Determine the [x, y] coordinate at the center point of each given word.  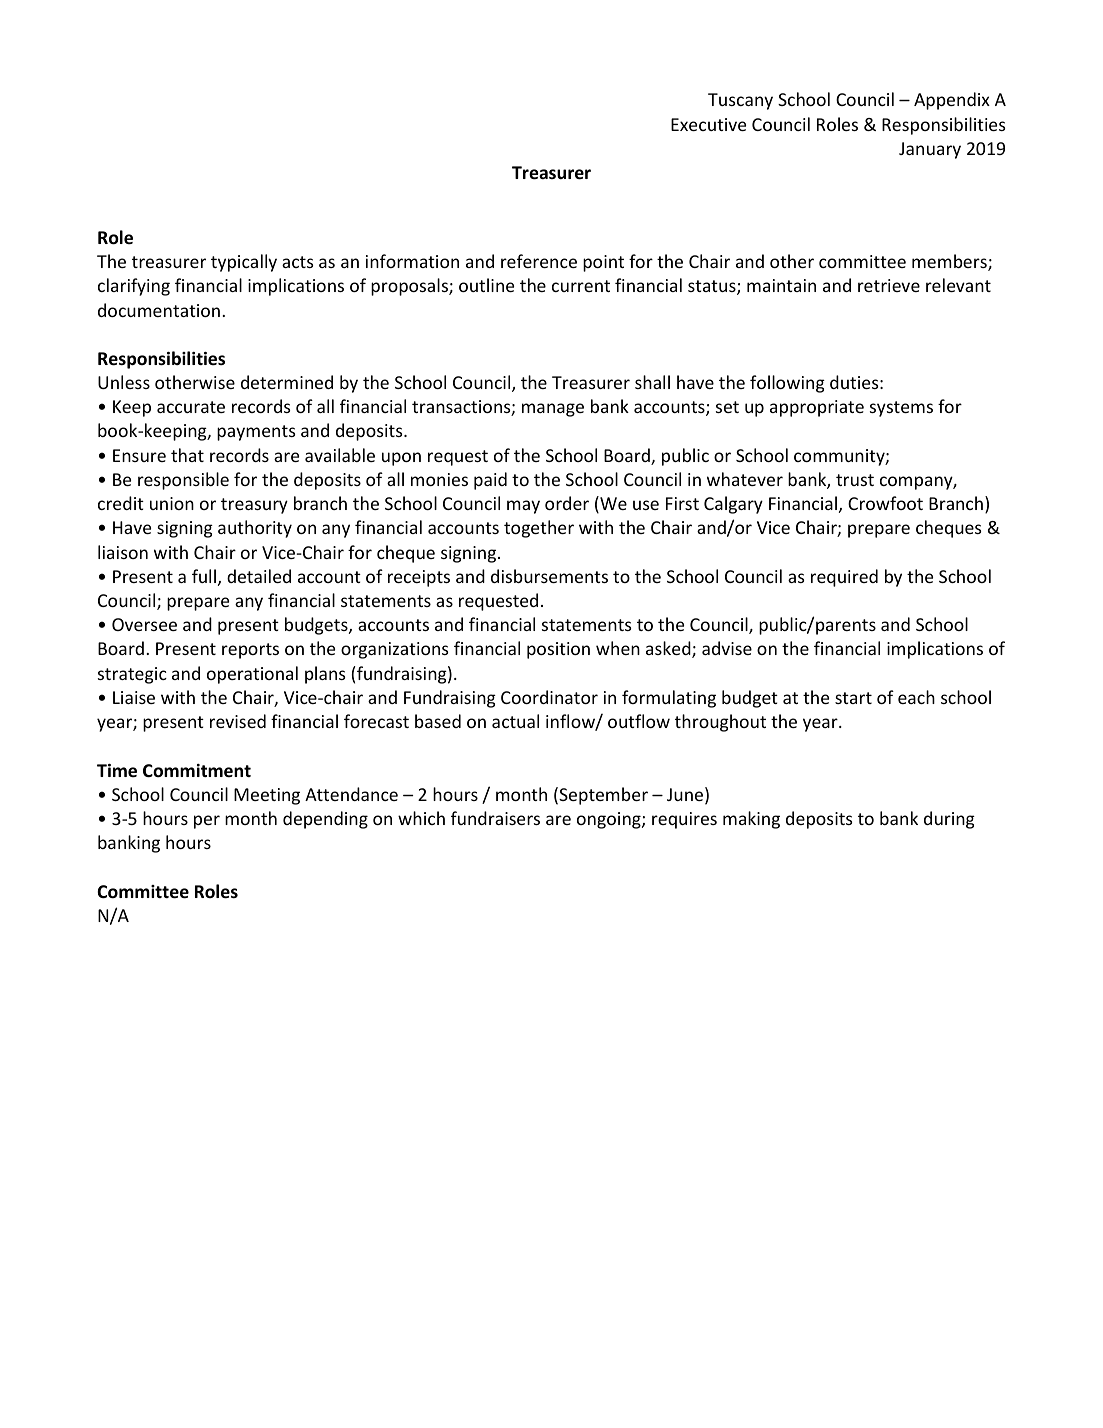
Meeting [267, 796]
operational [252, 675]
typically [244, 263]
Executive [708, 124]
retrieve [889, 285]
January [930, 150]
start [853, 698]
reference [539, 261]
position [558, 650]
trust [855, 480]
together [539, 529]
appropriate [817, 408]
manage [553, 410]
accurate [191, 407]
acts [297, 262]
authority [255, 529]
